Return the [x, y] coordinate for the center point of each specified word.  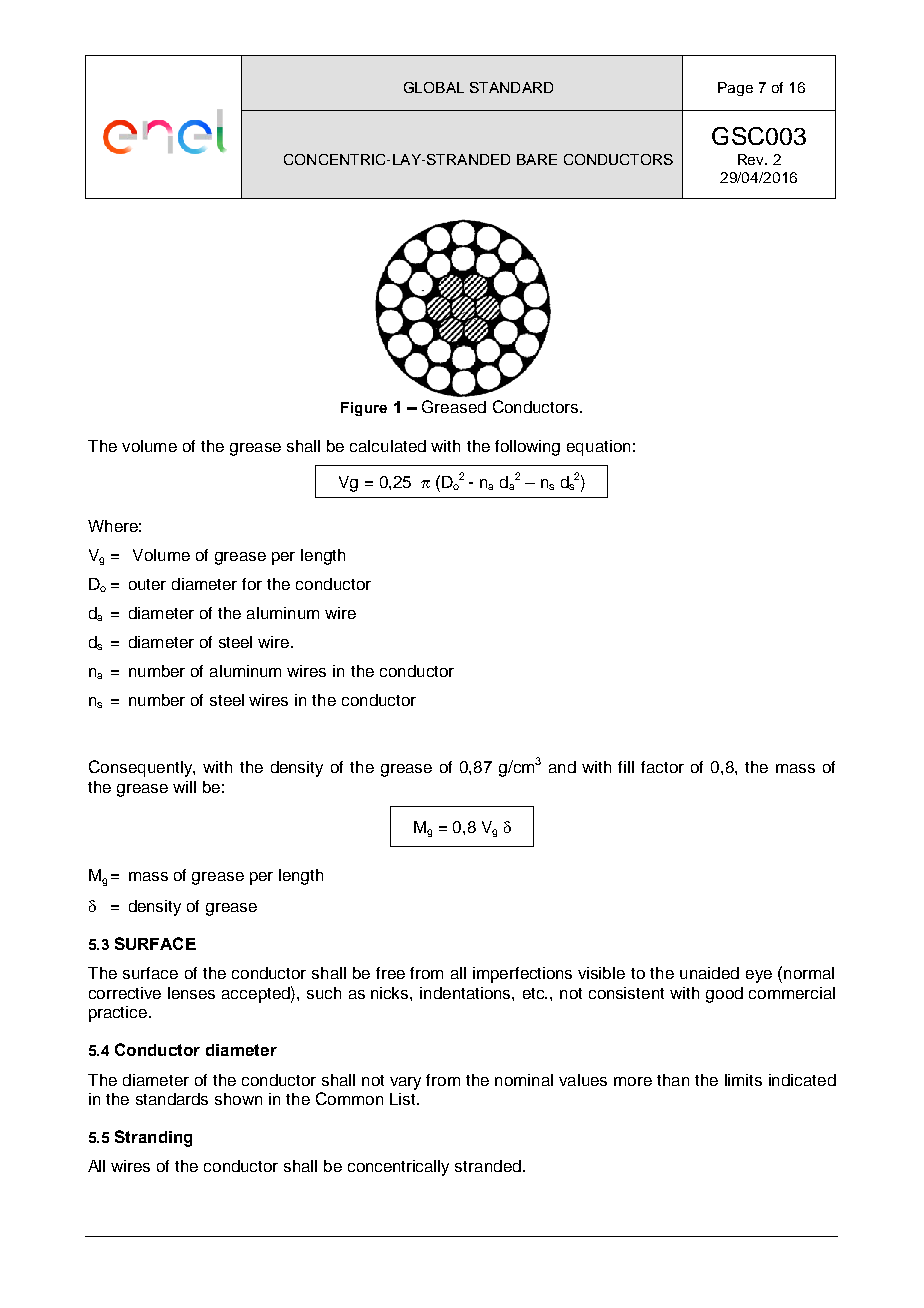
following [527, 448]
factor [662, 767]
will [184, 787]
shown [238, 1099]
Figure [364, 409]
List [402, 1099]
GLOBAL [434, 87]
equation [598, 448]
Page [735, 89]
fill [626, 767]
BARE [537, 159]
